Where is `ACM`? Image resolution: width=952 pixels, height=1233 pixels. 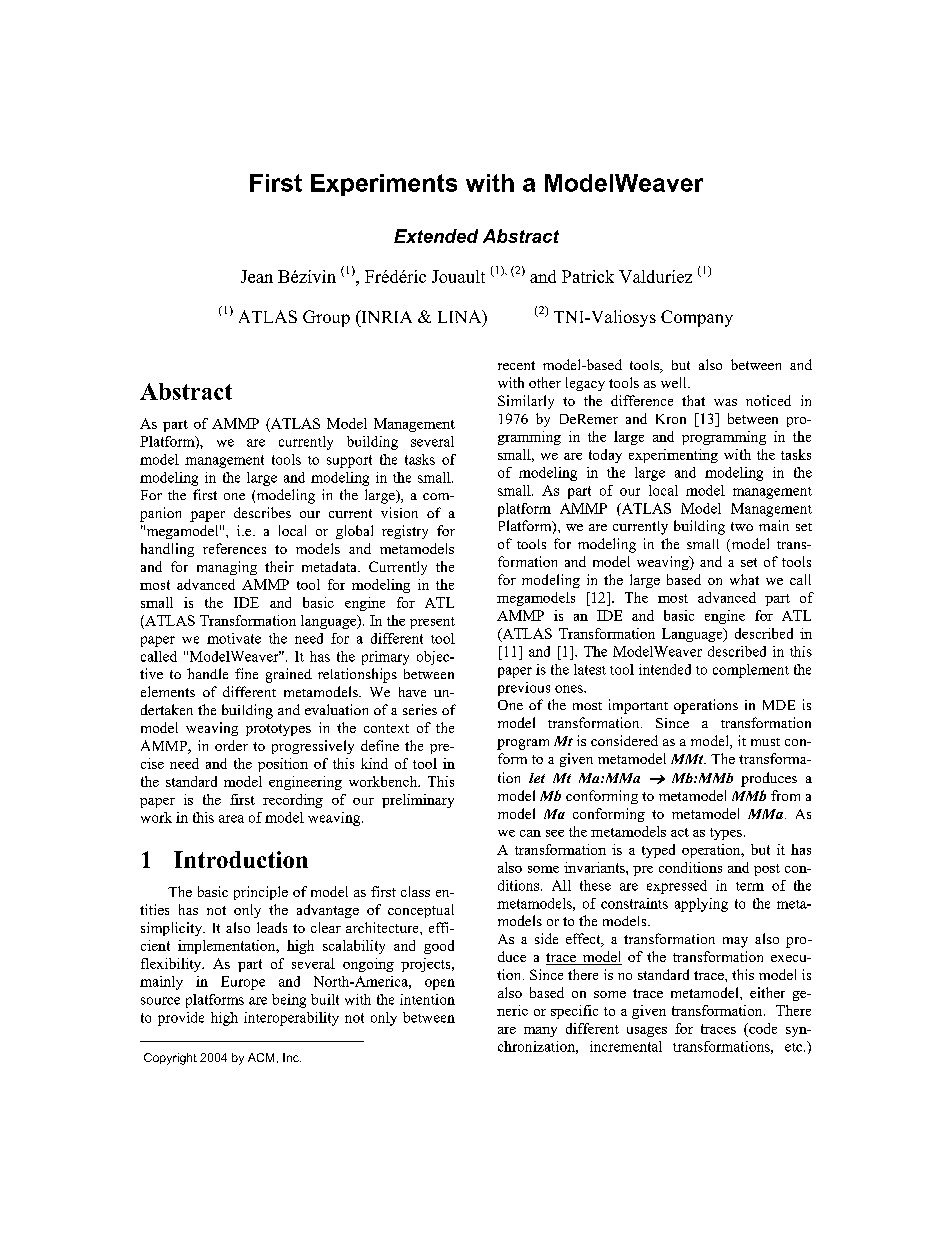
ACM is located at coordinates (261, 1057).
